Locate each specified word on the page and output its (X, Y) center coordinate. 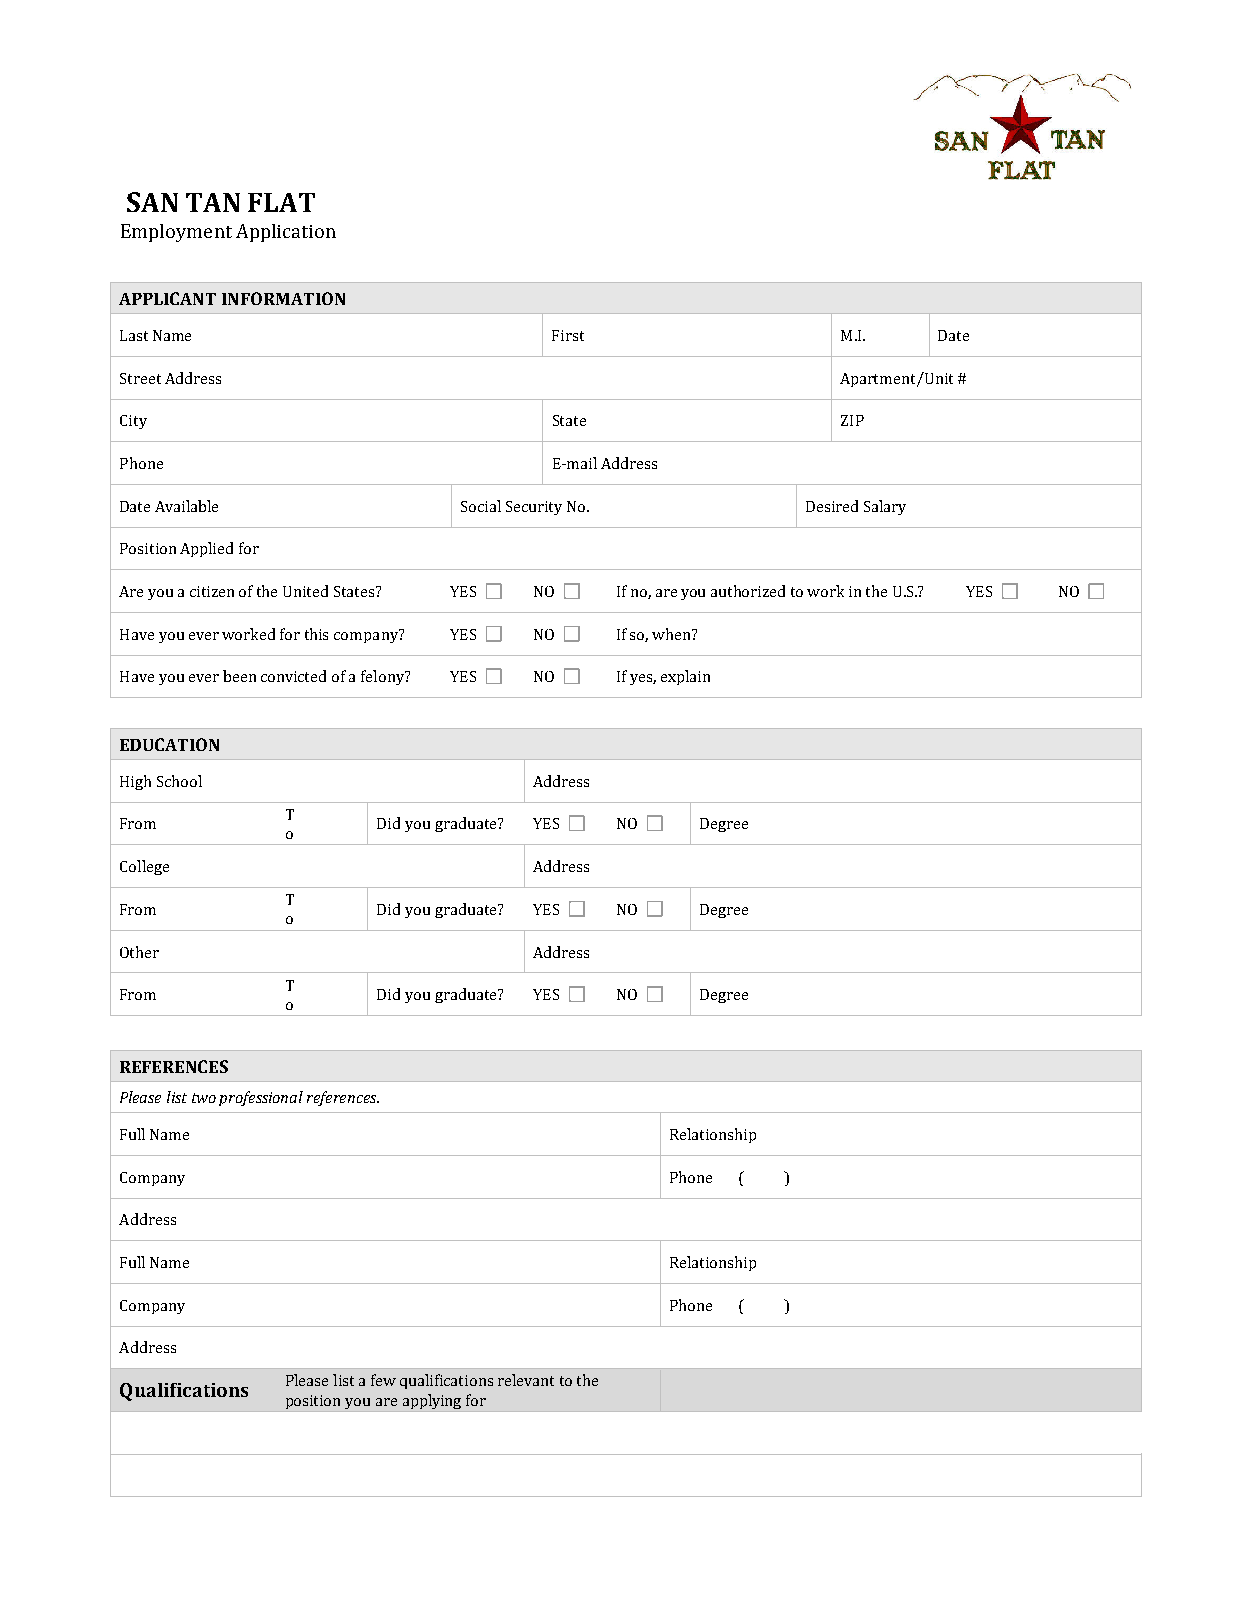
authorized (748, 591)
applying (432, 1401)
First (568, 335)
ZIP (852, 420)
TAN (213, 202)
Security (534, 508)
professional (261, 1098)
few (383, 1380)
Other (139, 952)
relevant (526, 1380)
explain (685, 677)
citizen (212, 591)
